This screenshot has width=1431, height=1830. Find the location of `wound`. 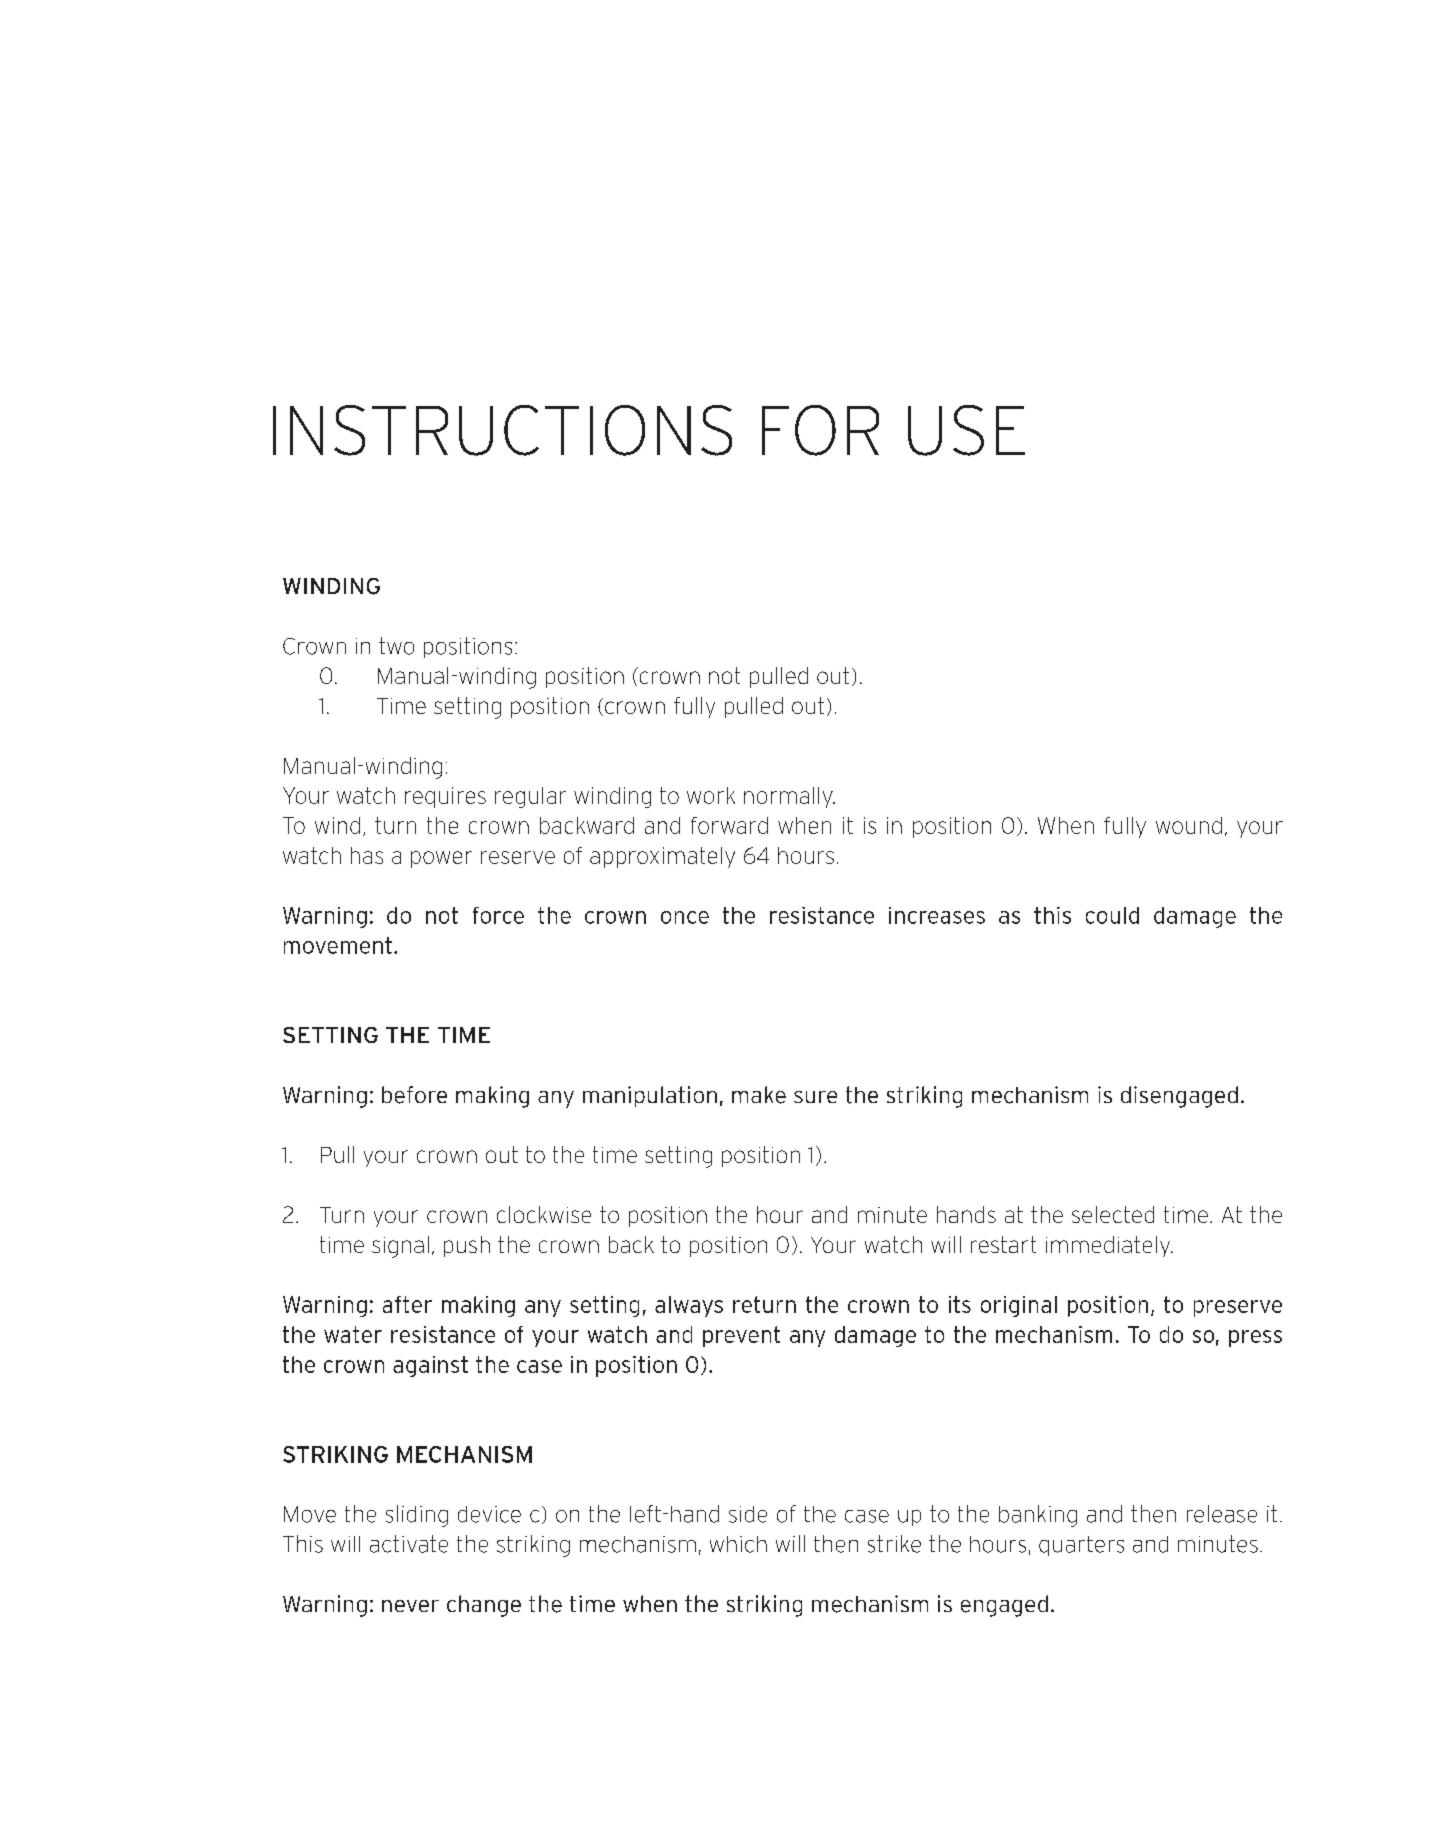

wound is located at coordinates (1189, 825).
